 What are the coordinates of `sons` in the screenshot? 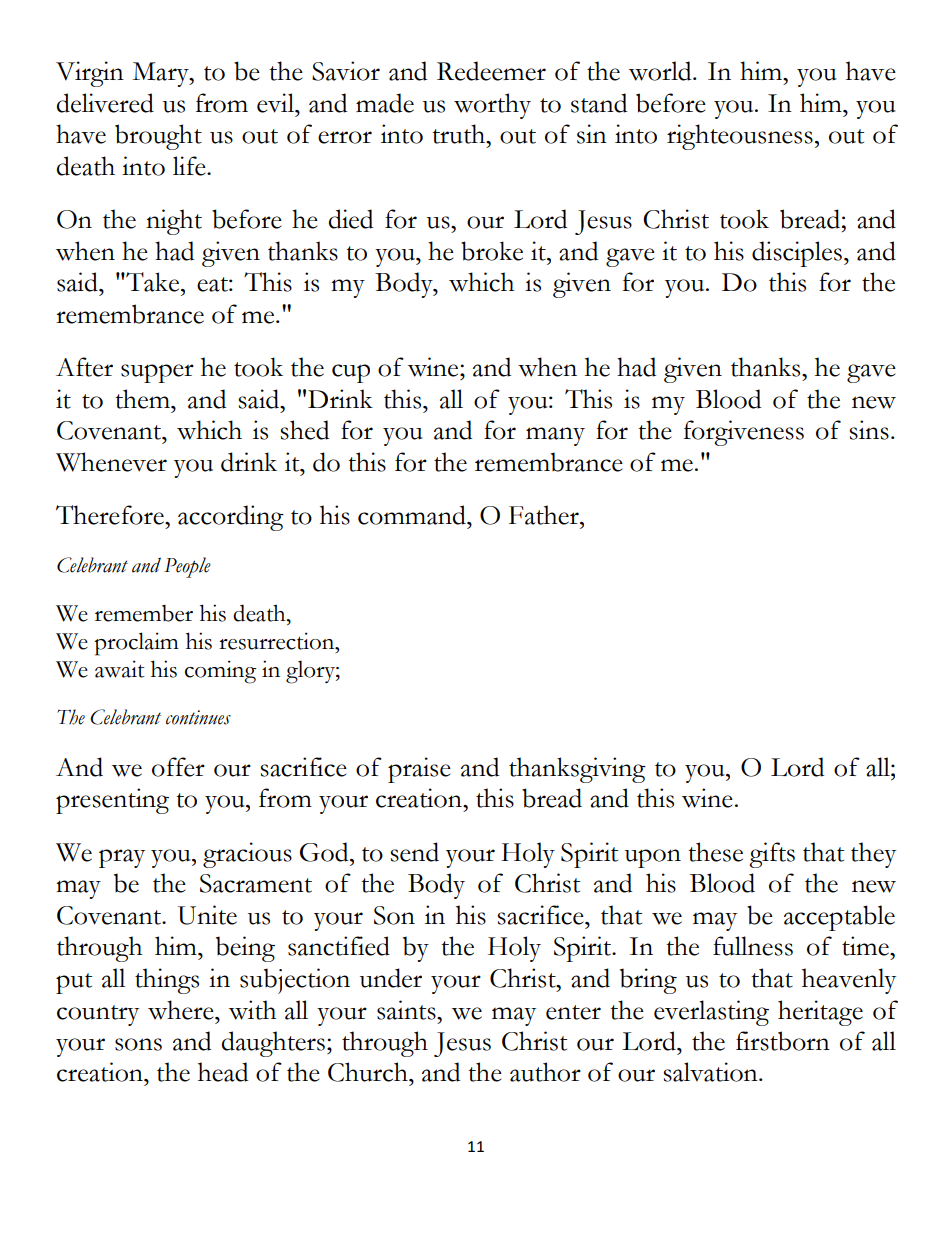 It's located at (138, 1044).
